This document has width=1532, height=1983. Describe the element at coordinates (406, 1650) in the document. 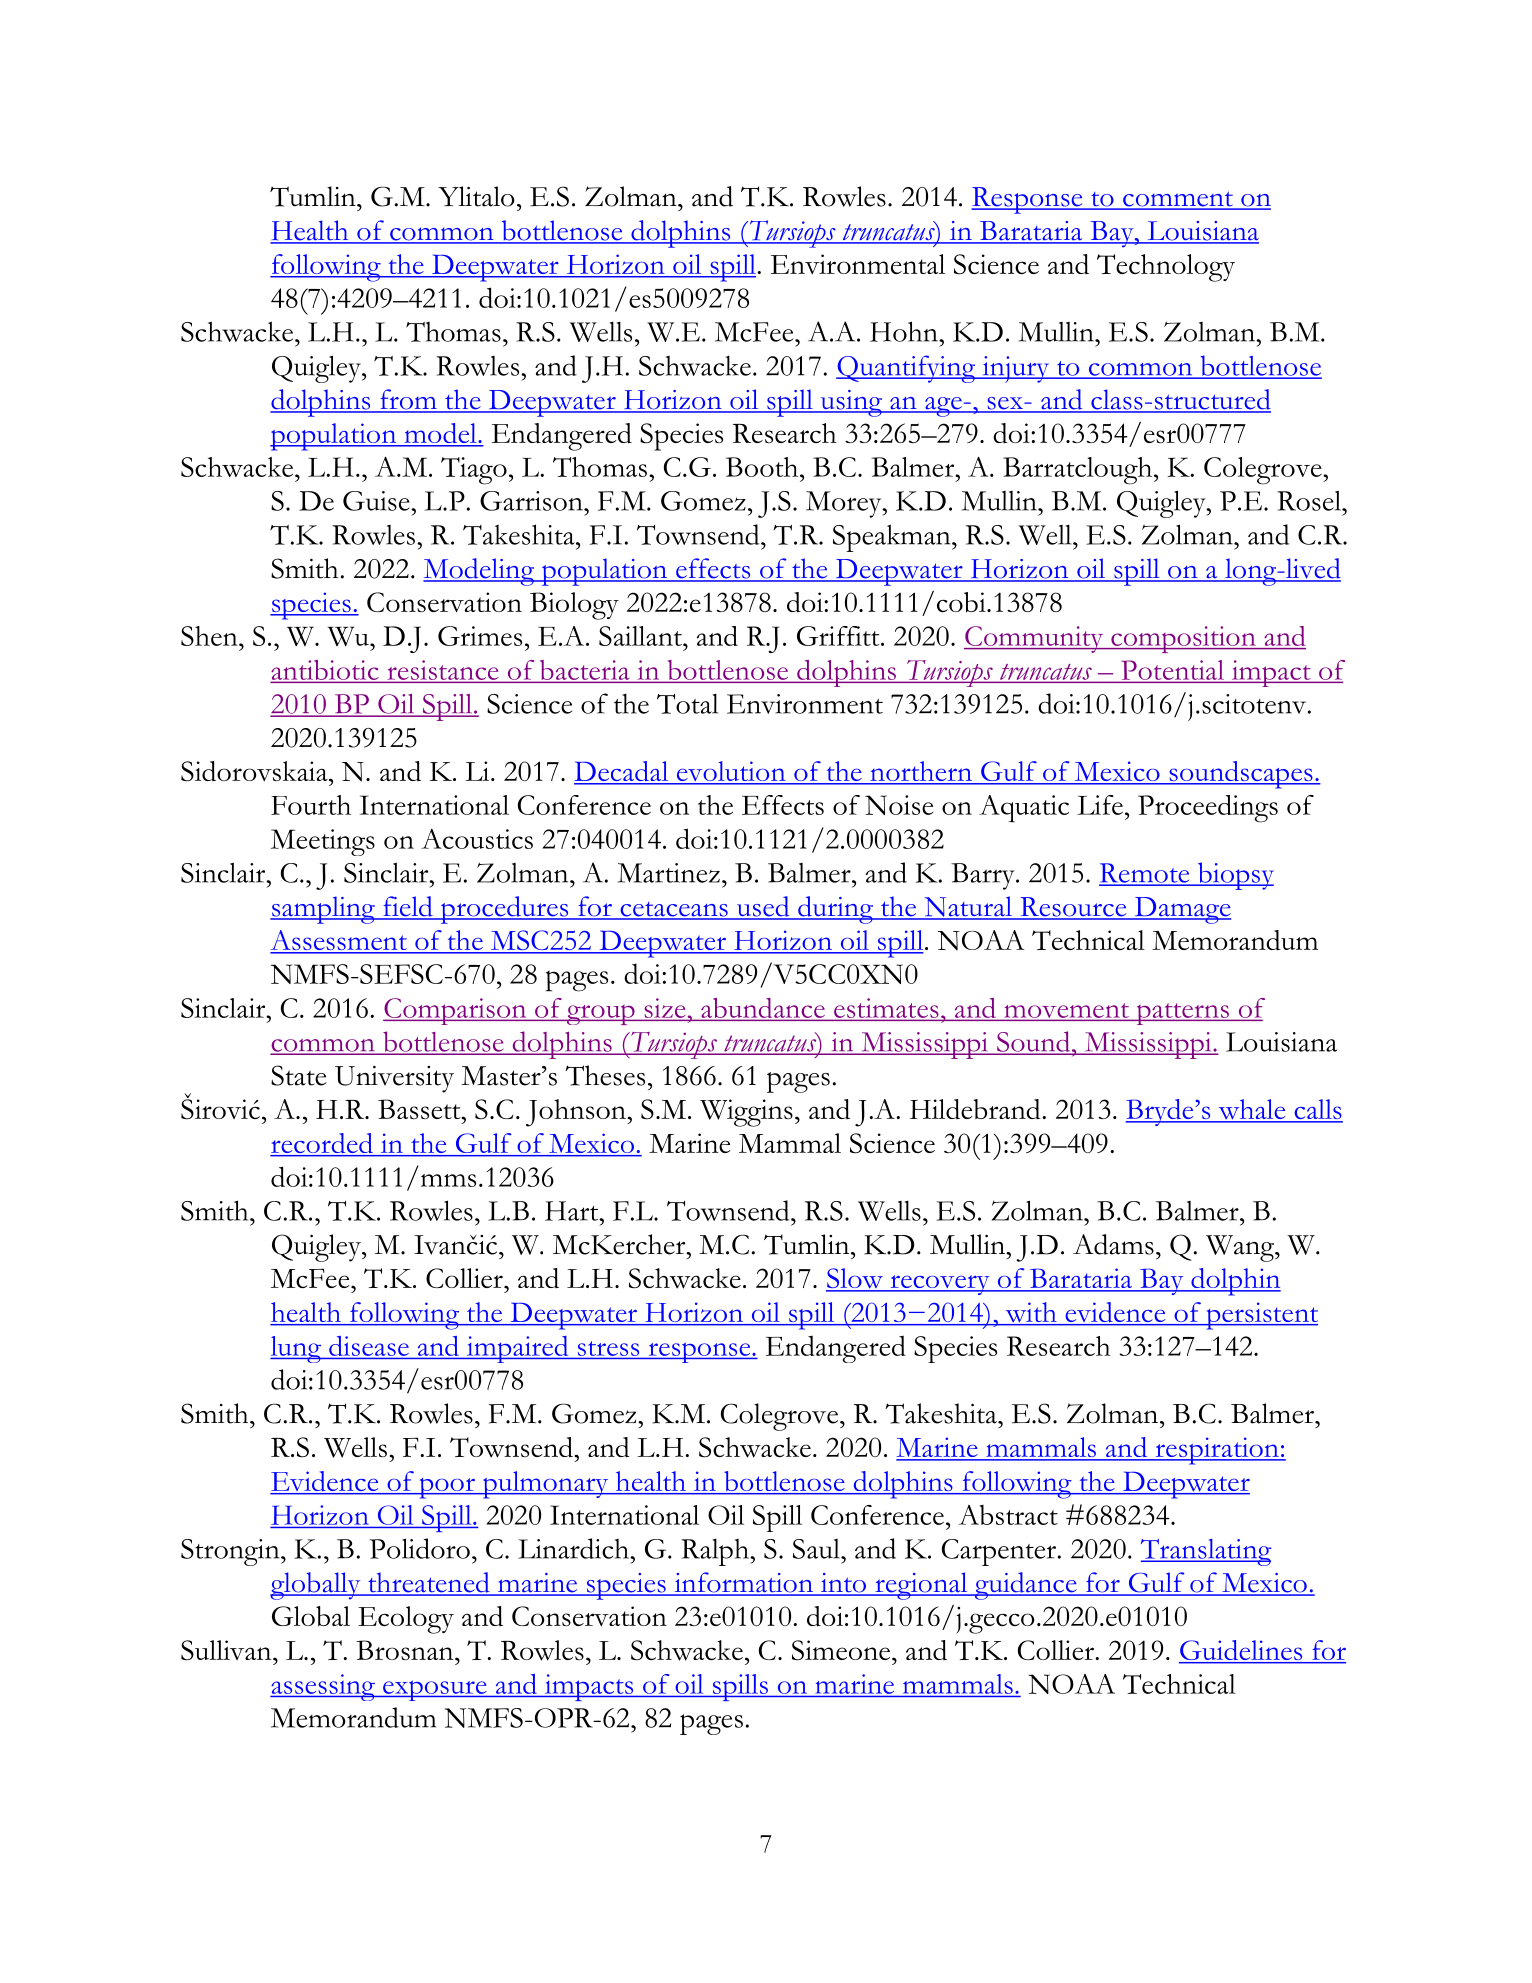

I see `Brosnan` at that location.
